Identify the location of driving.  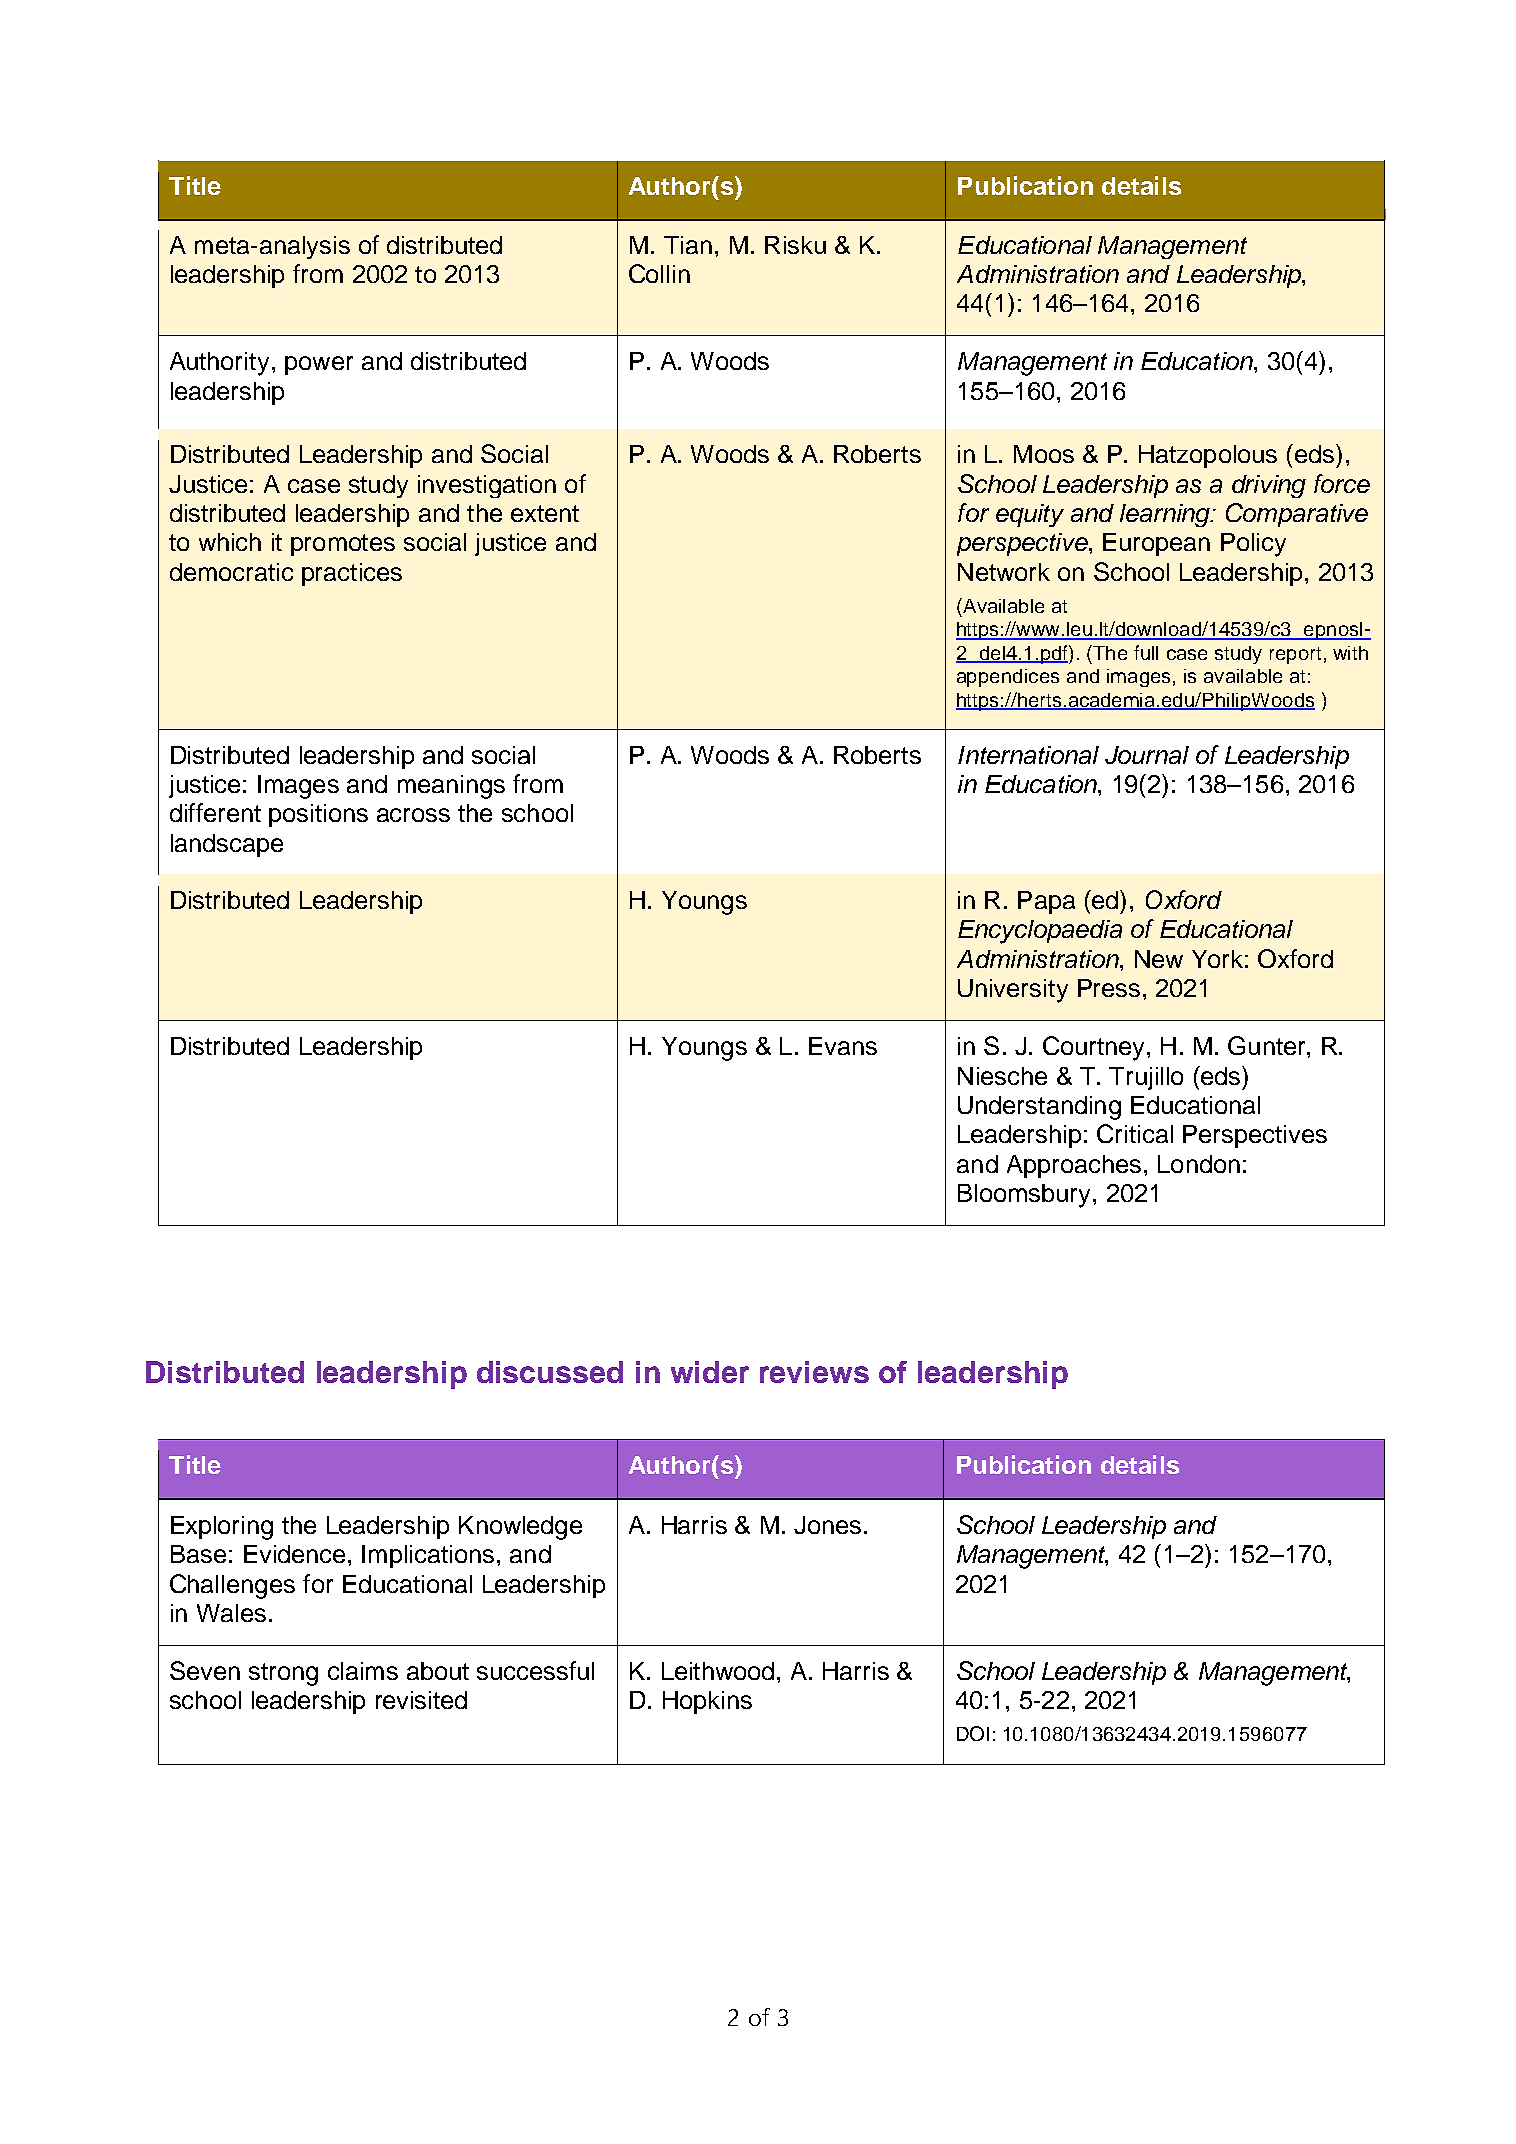
(1269, 486).
